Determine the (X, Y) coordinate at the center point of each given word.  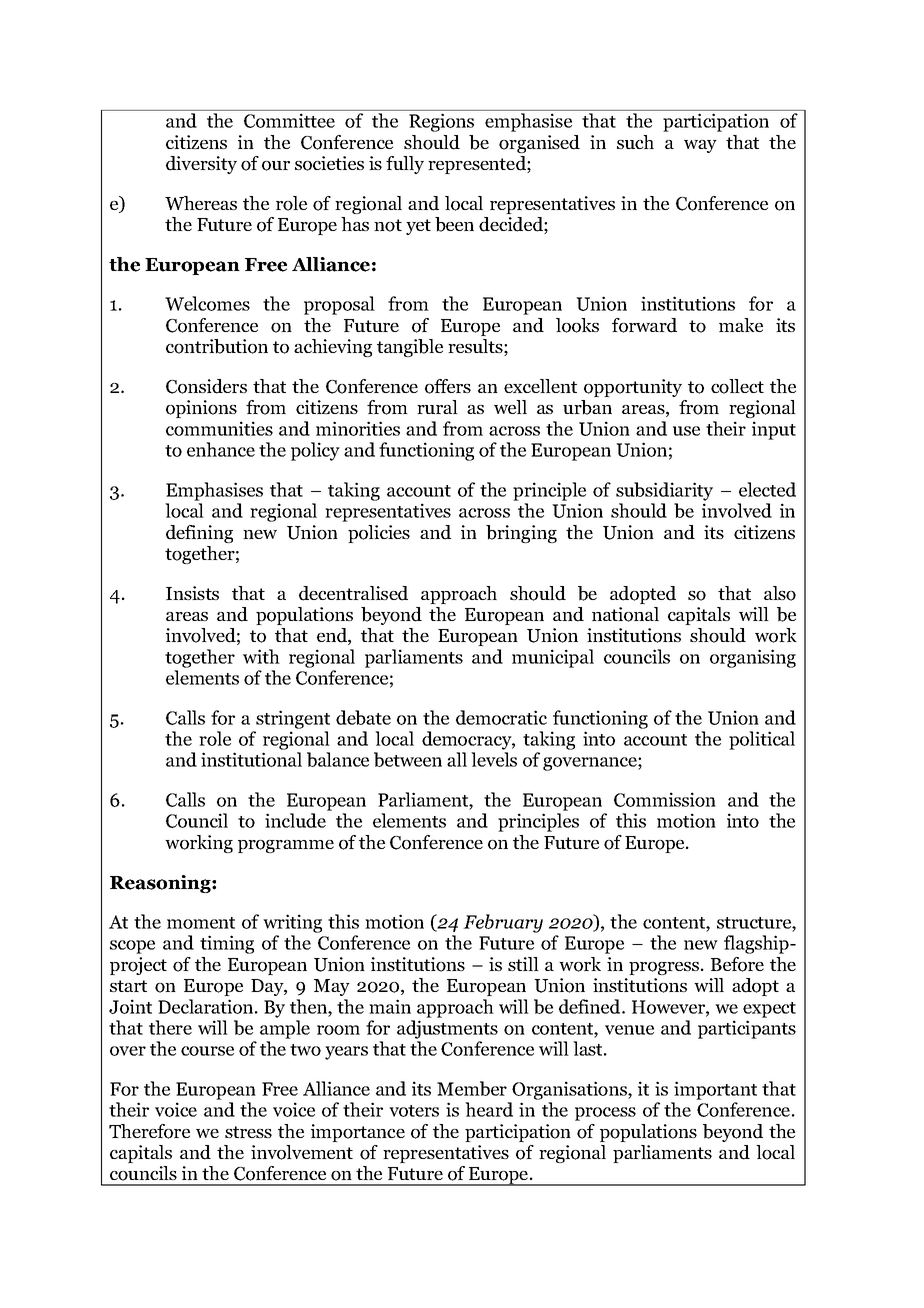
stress (248, 1132)
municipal (553, 658)
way (700, 146)
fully (405, 165)
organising (753, 658)
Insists (192, 593)
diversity (201, 165)
